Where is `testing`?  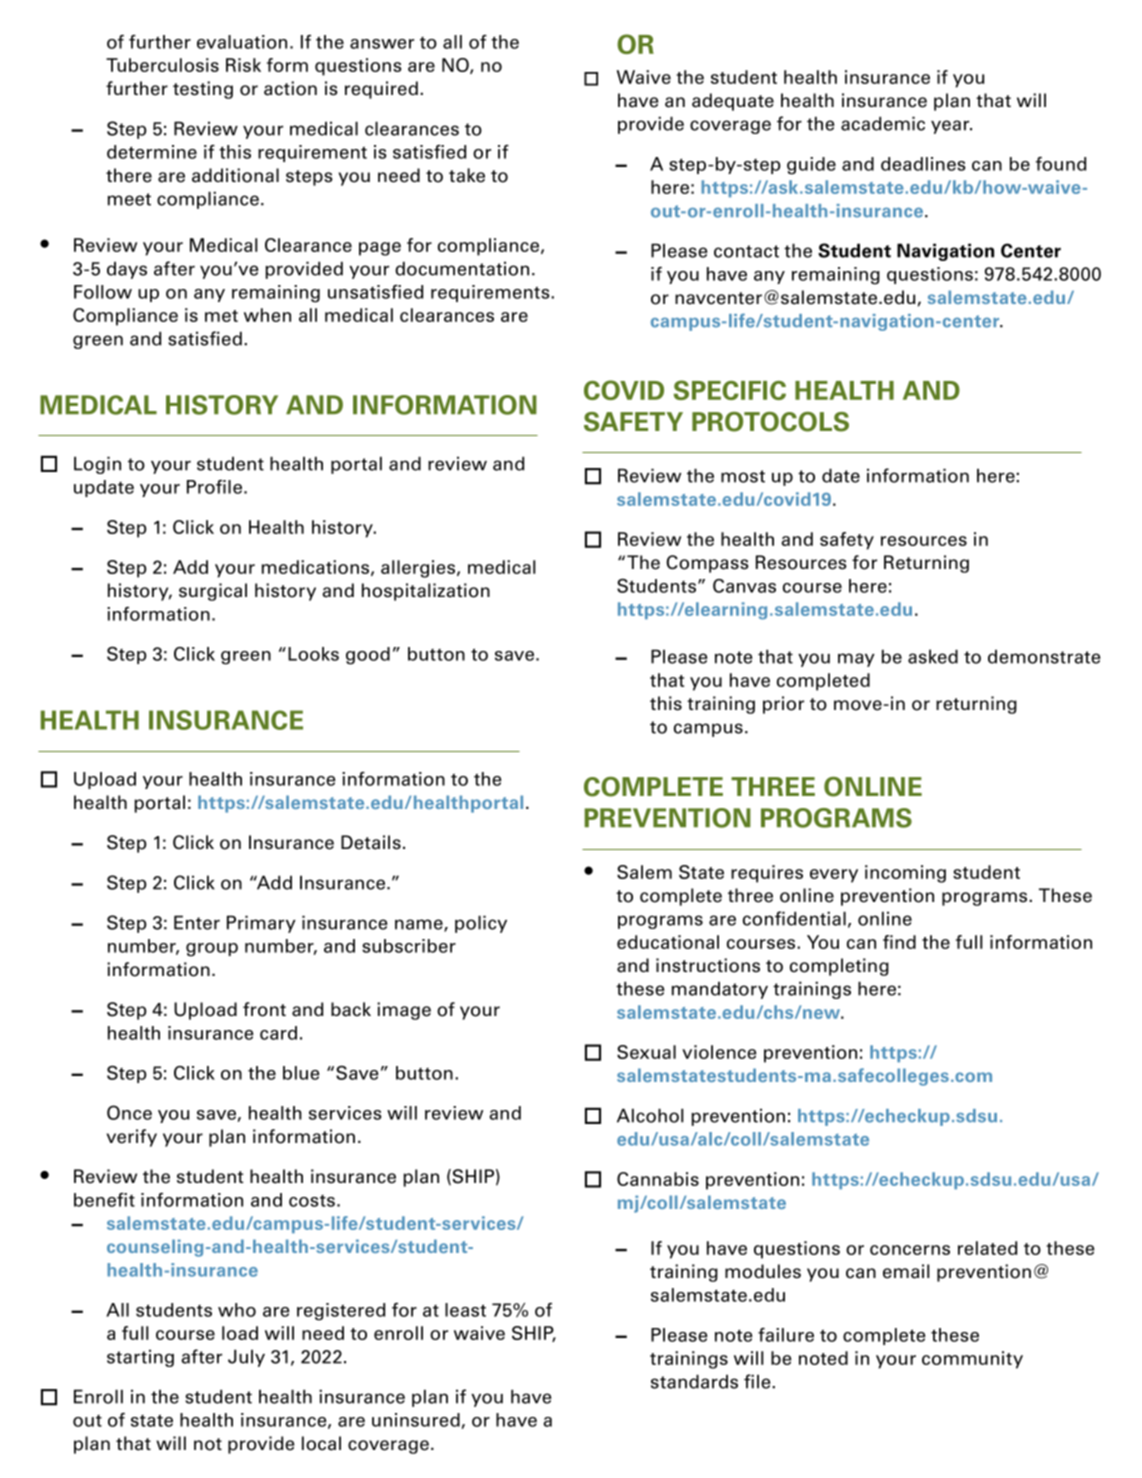 testing is located at coordinates (203, 90).
